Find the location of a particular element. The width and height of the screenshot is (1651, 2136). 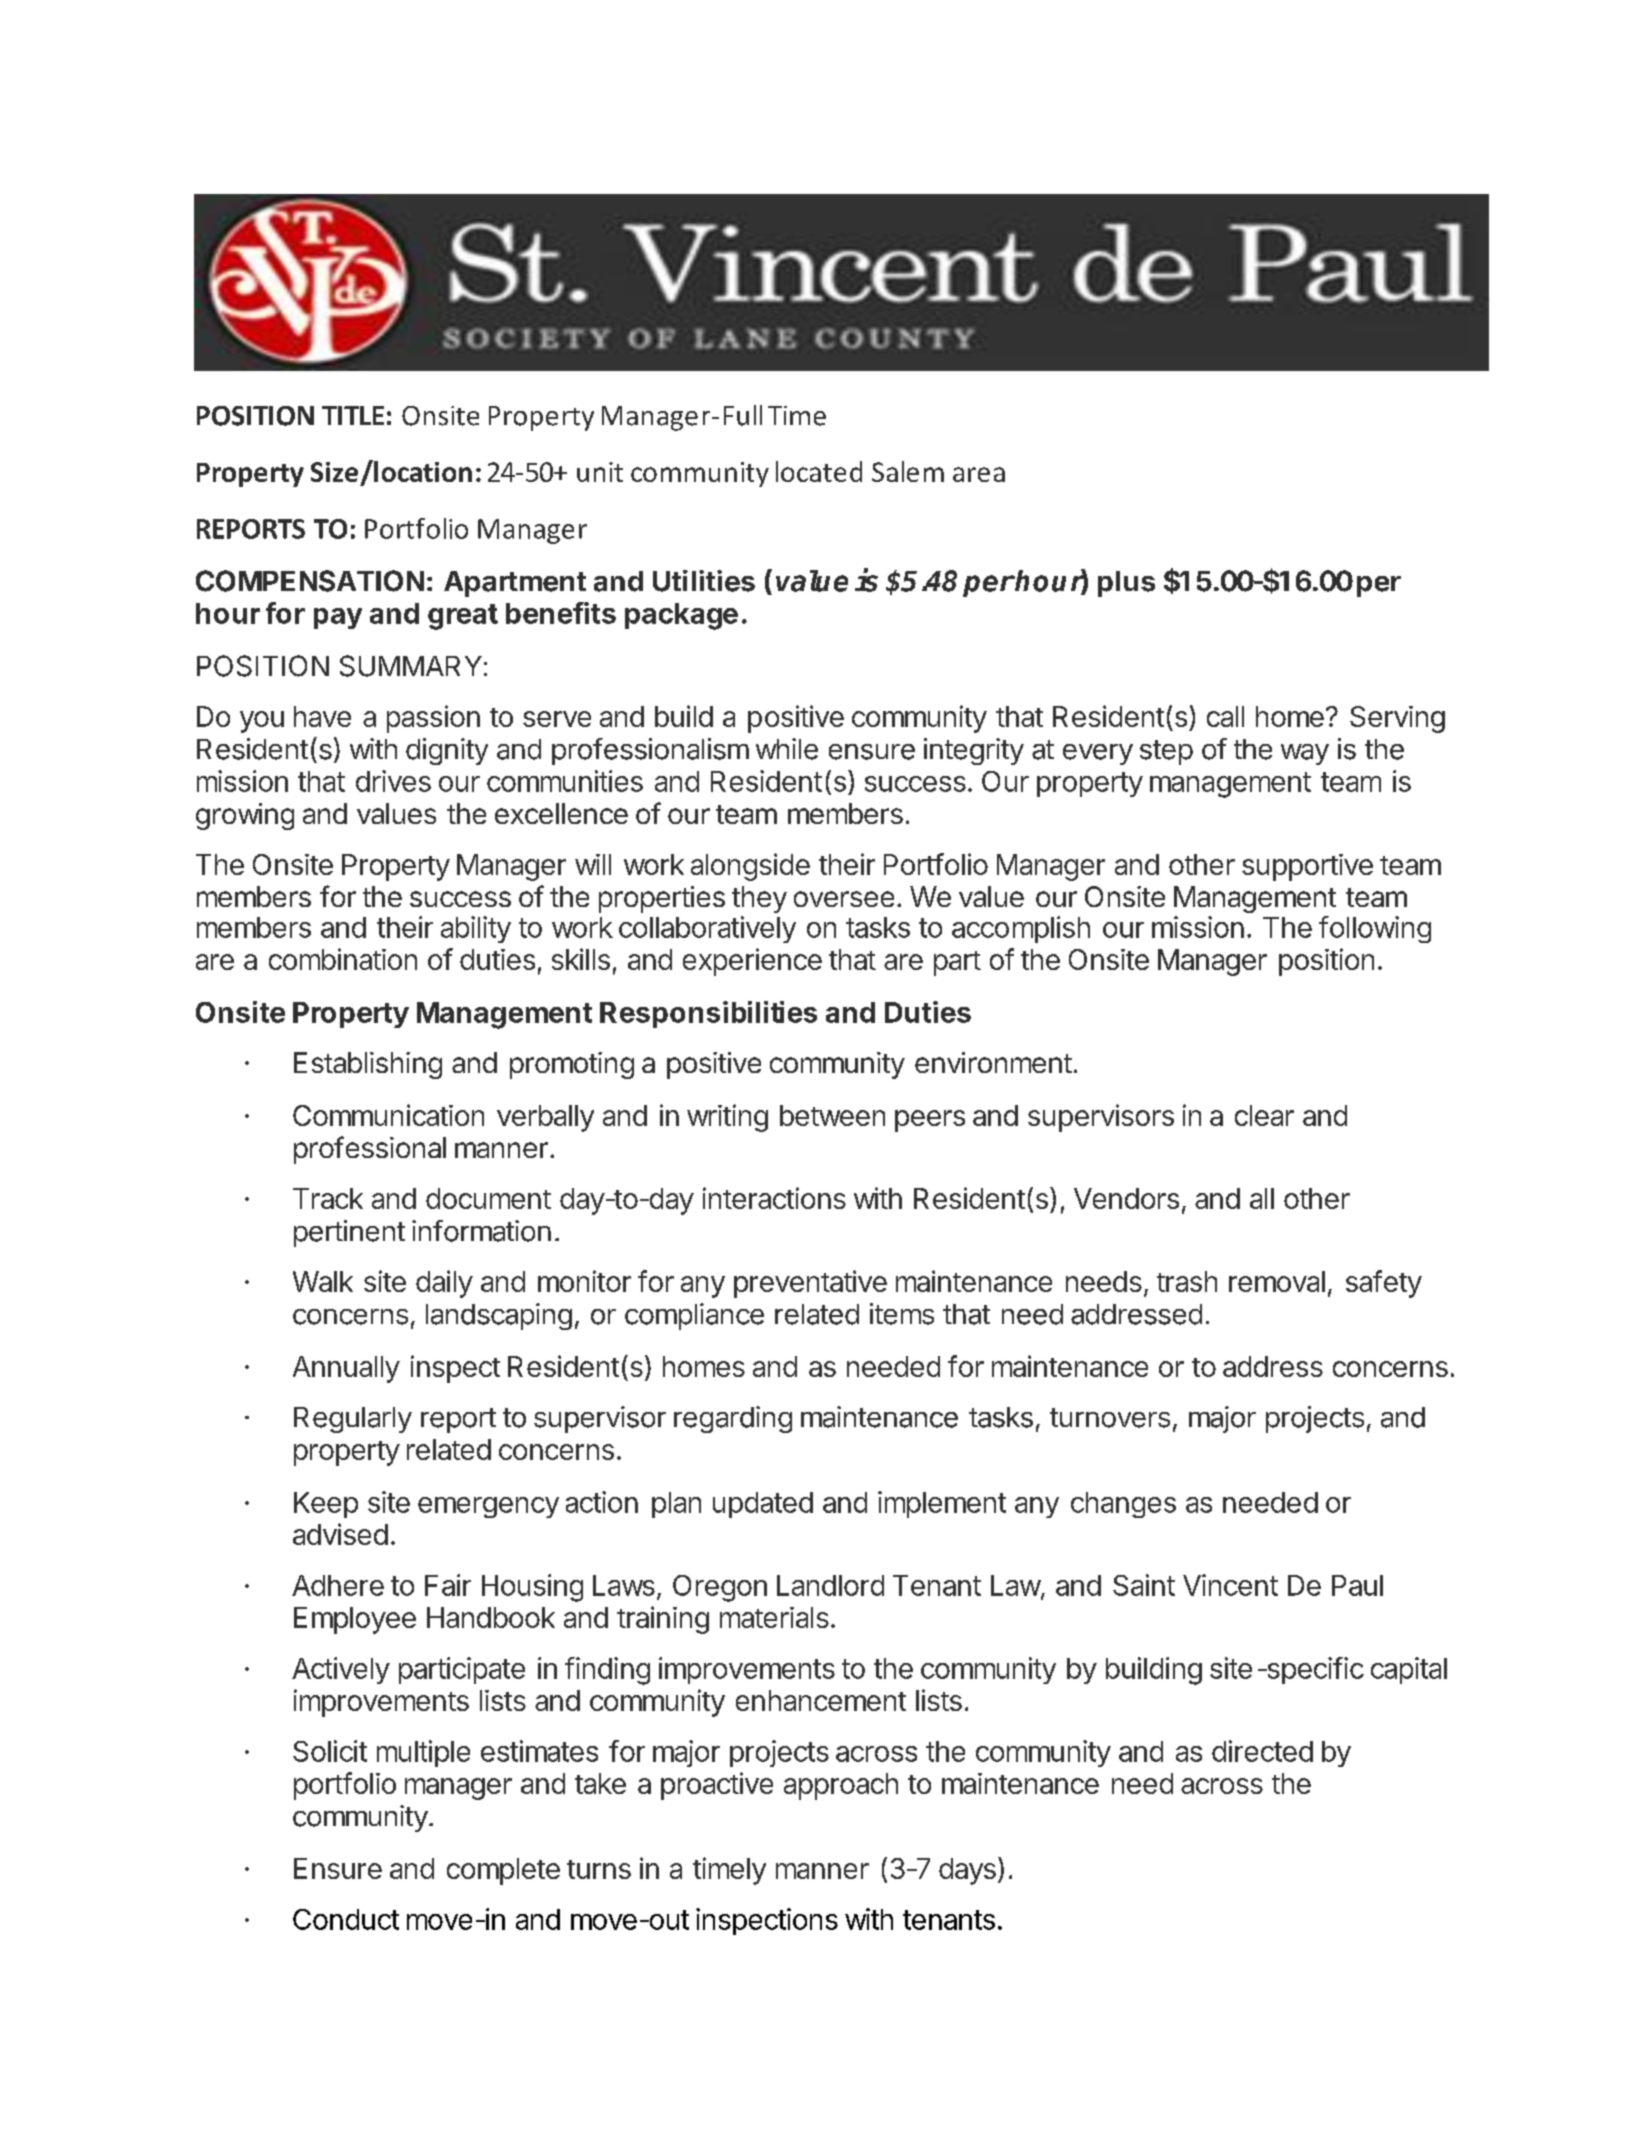

Track is located at coordinates (328, 1198).
